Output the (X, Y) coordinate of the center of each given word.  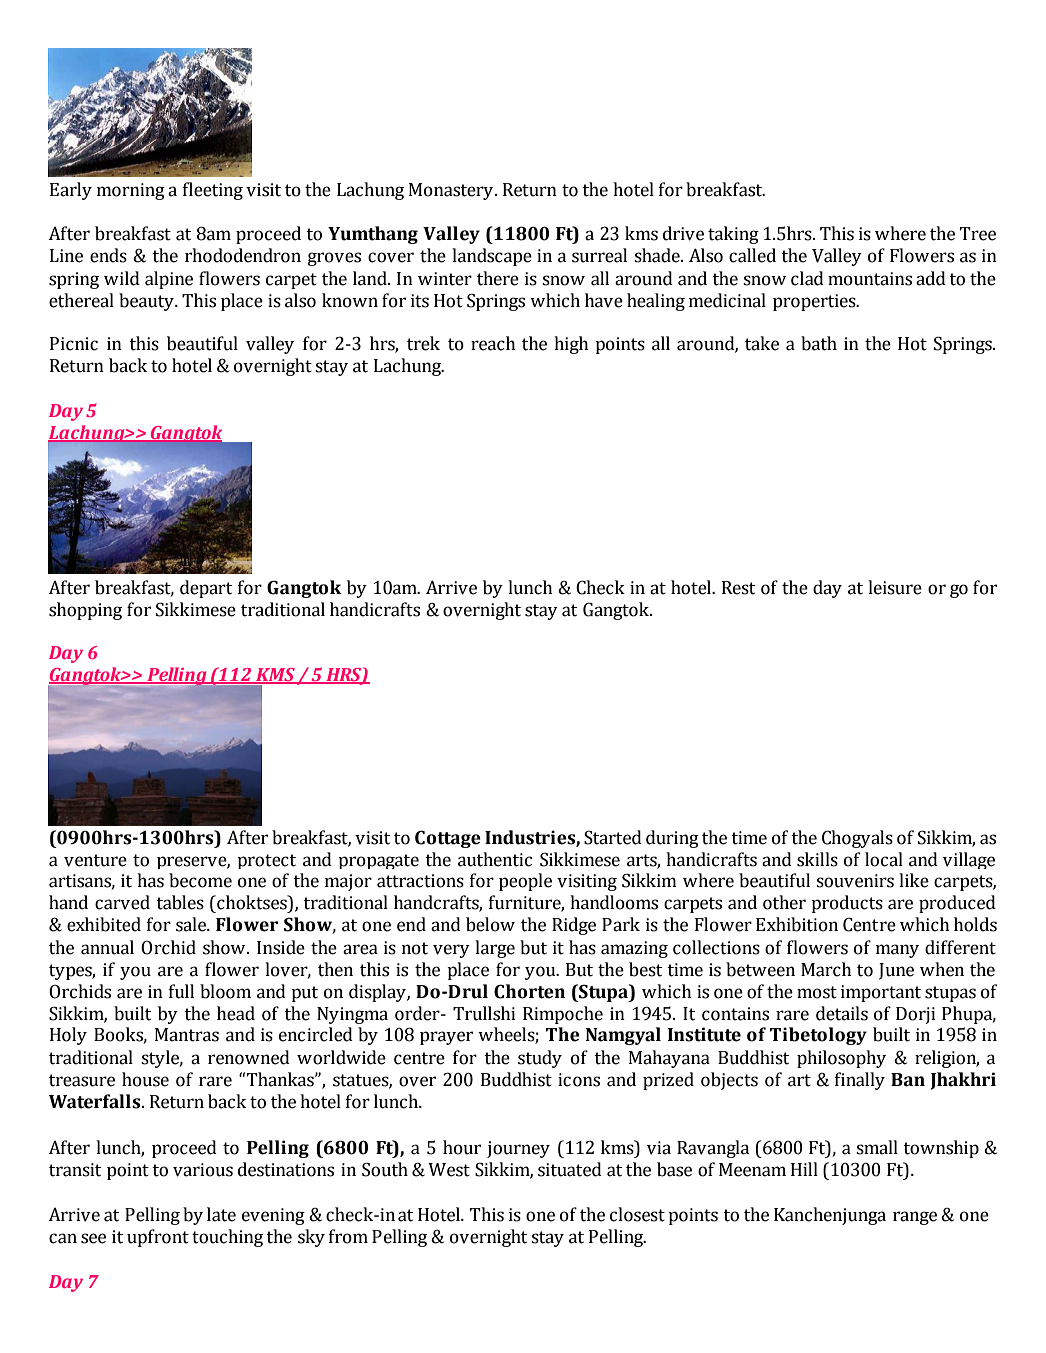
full (181, 991)
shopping (85, 611)
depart (206, 589)
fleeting (213, 191)
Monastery (452, 191)
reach (493, 343)
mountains (870, 279)
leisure (895, 587)
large (495, 949)
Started (613, 837)
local (884, 859)
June (896, 971)
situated (570, 1169)
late (221, 1214)
